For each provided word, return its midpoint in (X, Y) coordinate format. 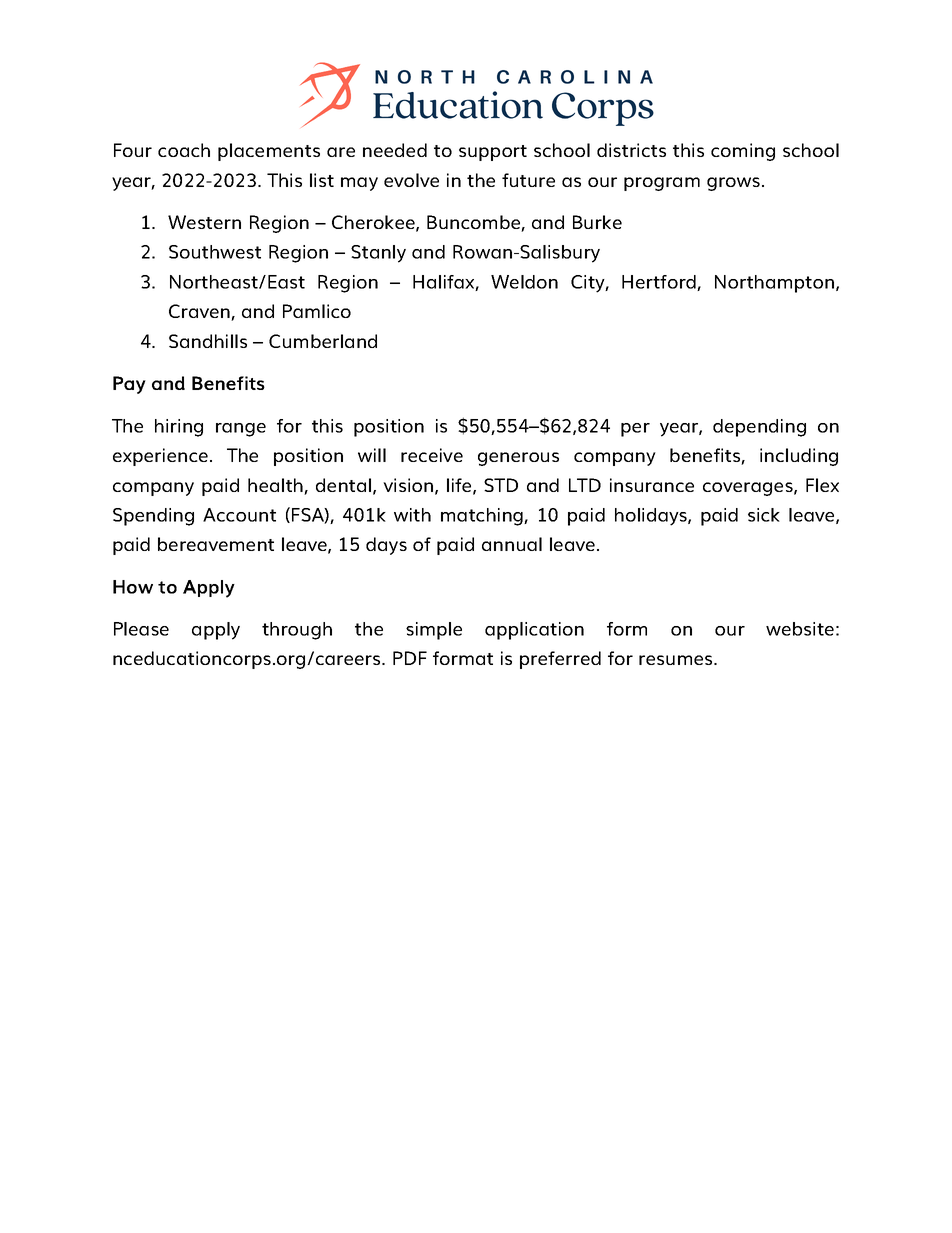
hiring (179, 428)
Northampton (776, 284)
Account (239, 515)
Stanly (378, 254)
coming (743, 152)
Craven (200, 312)
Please (141, 629)
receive (432, 455)
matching (483, 517)
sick (764, 515)
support (493, 153)
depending (759, 428)
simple (434, 631)
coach (184, 150)
